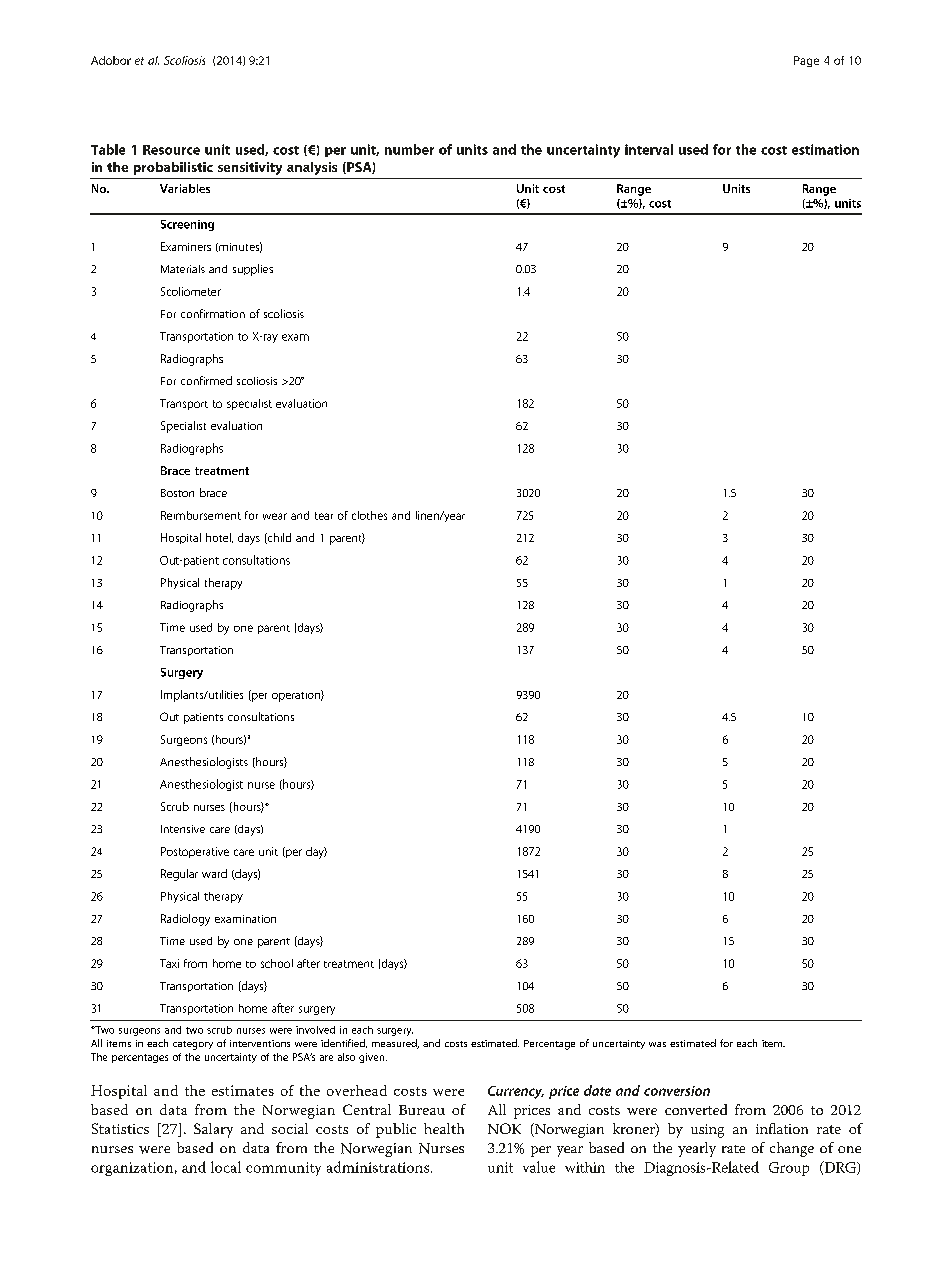  Describe the element at coordinates (213, 1130) in the image. I see `Salary` at that location.
